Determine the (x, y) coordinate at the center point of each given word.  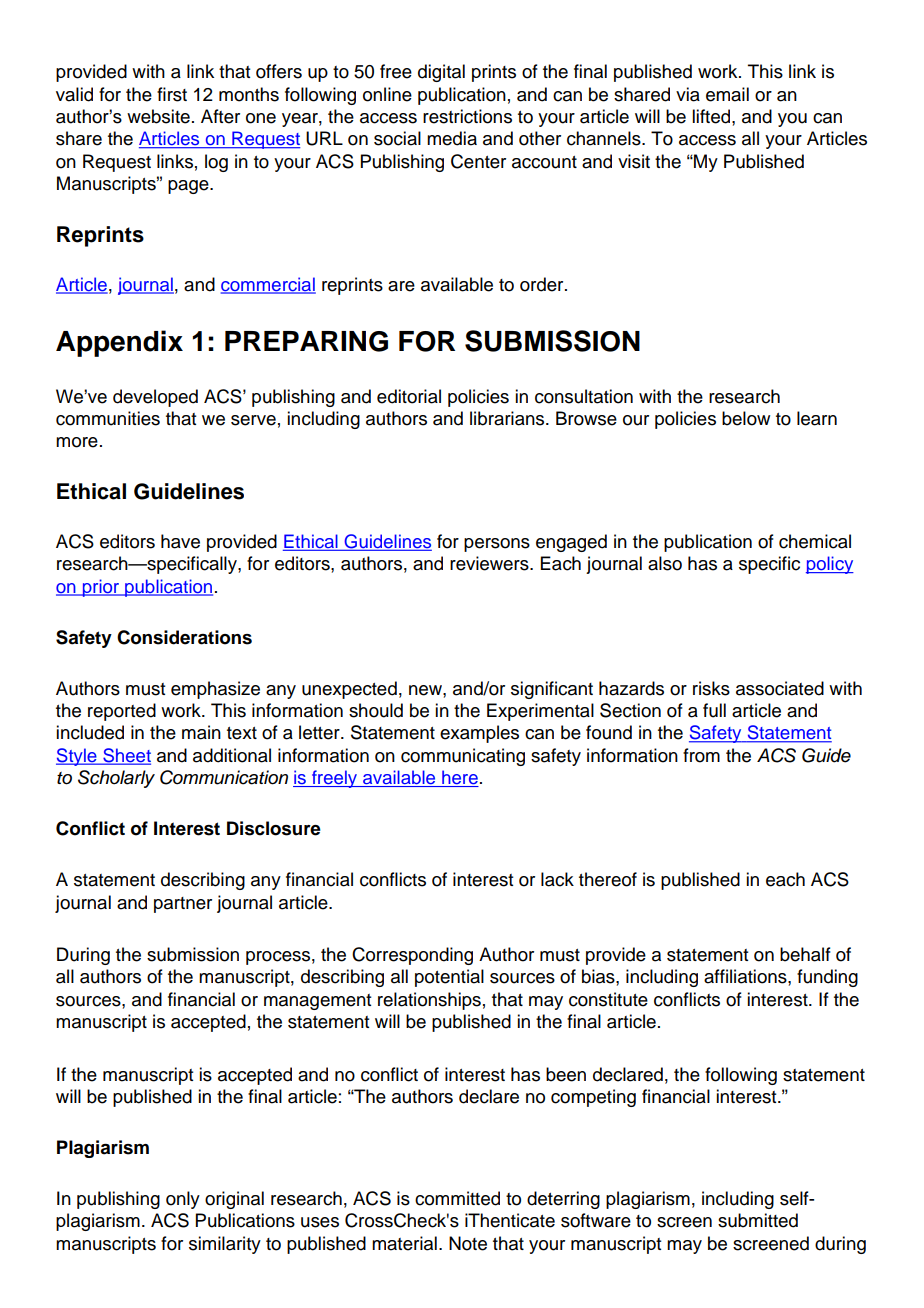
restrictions (467, 116)
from (701, 755)
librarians (508, 418)
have (180, 541)
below (746, 418)
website (158, 116)
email (727, 94)
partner (183, 905)
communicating (463, 757)
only (183, 1200)
